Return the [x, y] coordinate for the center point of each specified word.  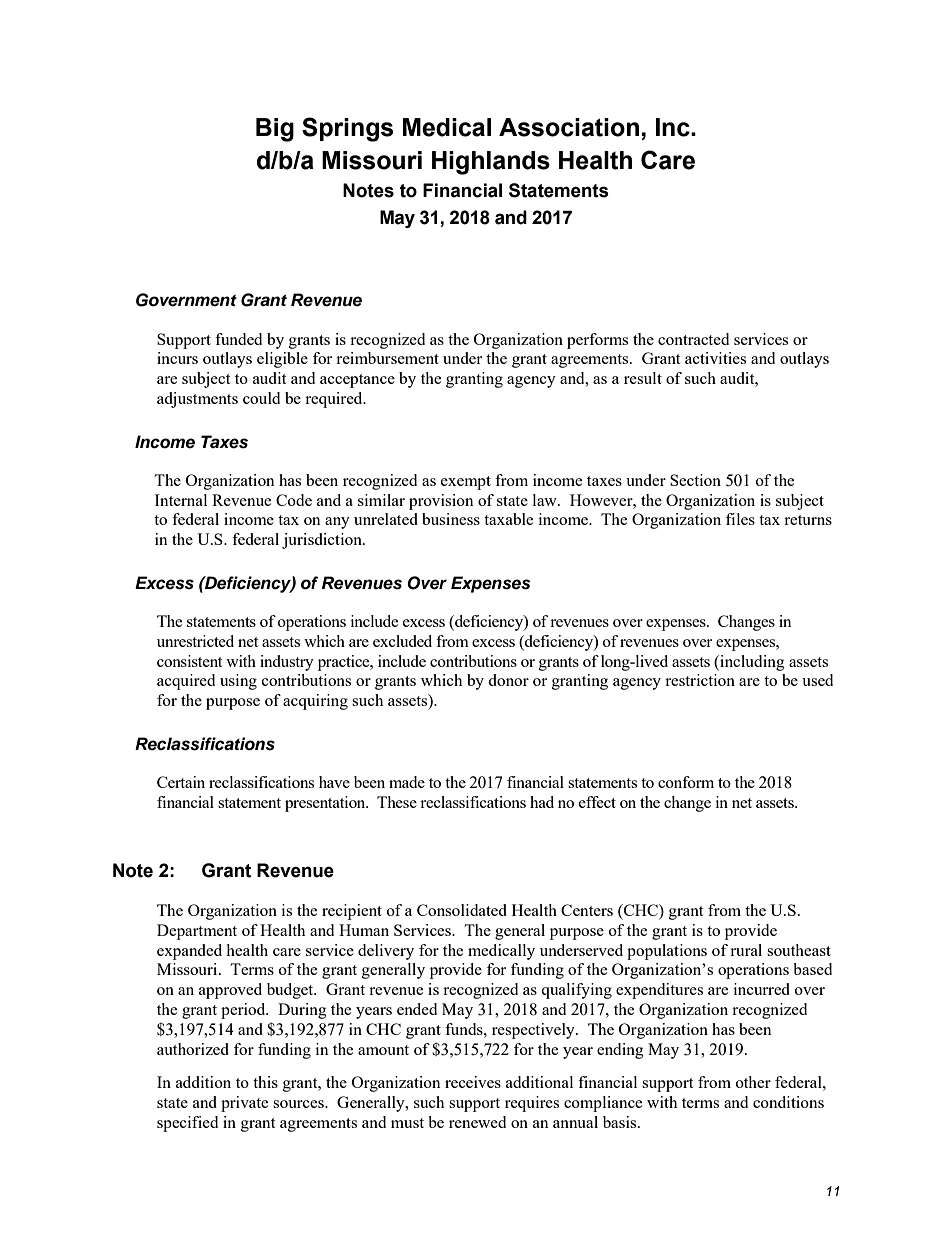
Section [695, 480]
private [244, 1104]
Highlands [491, 163]
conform [686, 782]
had [542, 802]
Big [275, 130]
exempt [466, 483]
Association [569, 127]
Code [294, 500]
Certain [181, 782]
